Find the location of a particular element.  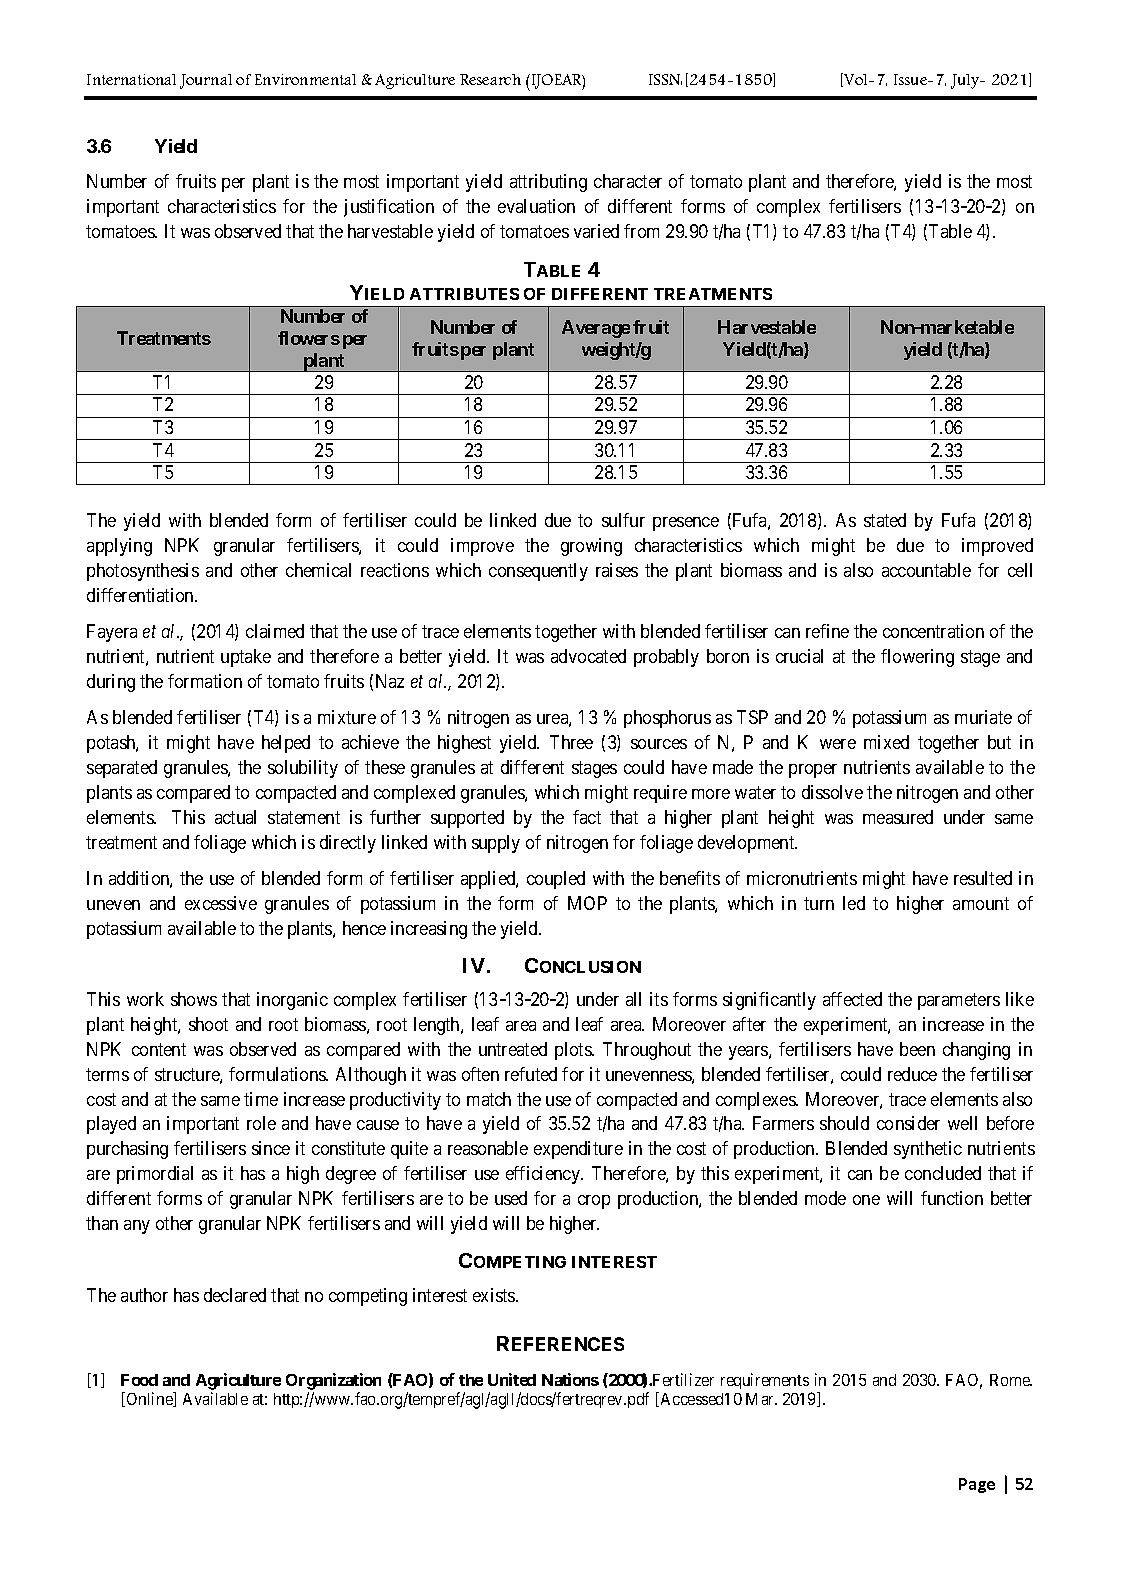

attributing is located at coordinates (548, 183).
